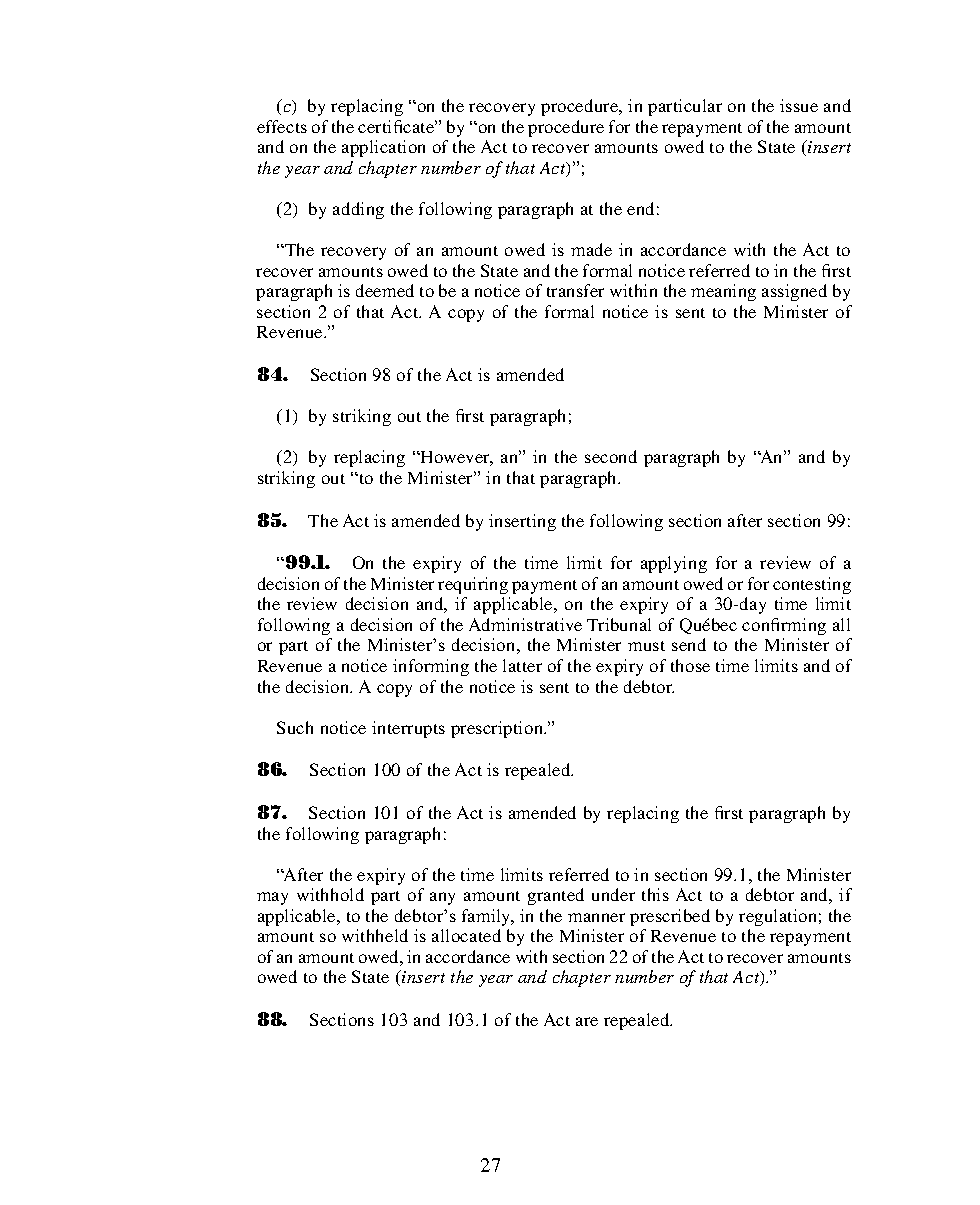  Describe the element at coordinates (556, 896) in the document. I see `granted` at that location.
